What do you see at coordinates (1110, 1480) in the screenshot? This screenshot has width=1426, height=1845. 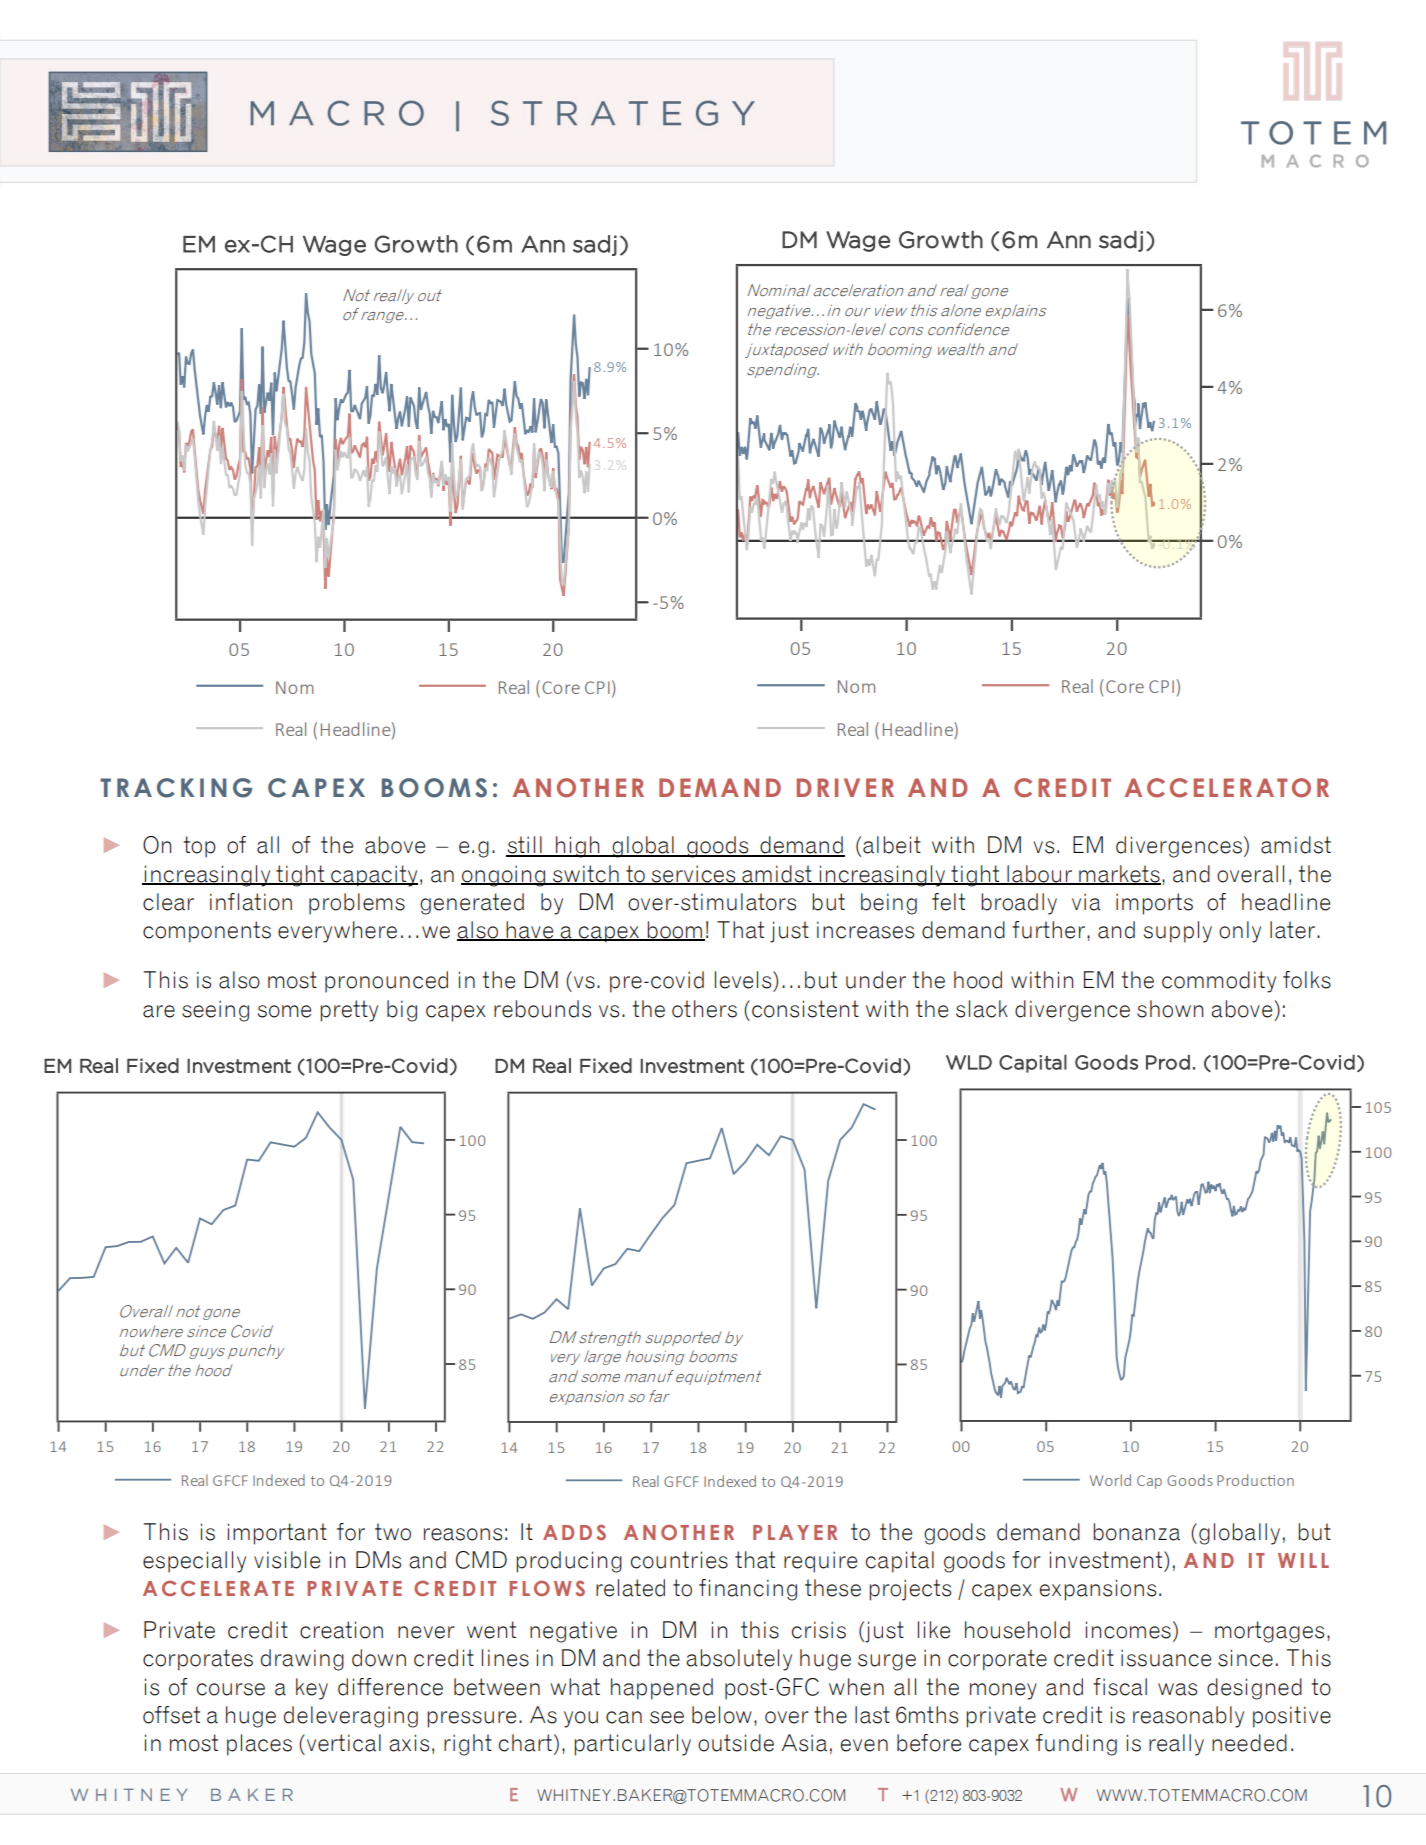 I see `World` at bounding box center [1110, 1480].
